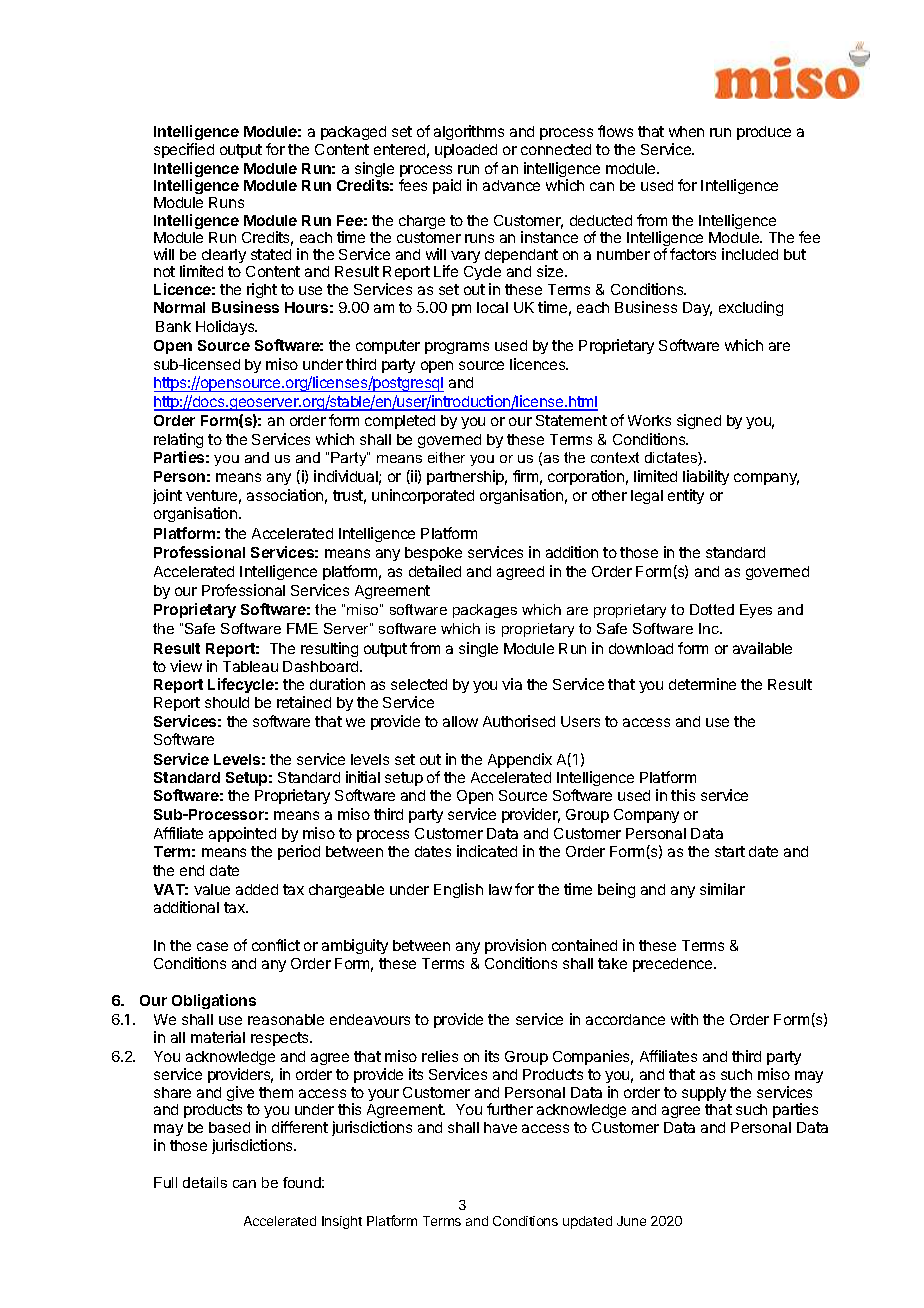 Image resolution: width=924 pixels, height=1308 pixels. I want to click on specified, so click(184, 150).
